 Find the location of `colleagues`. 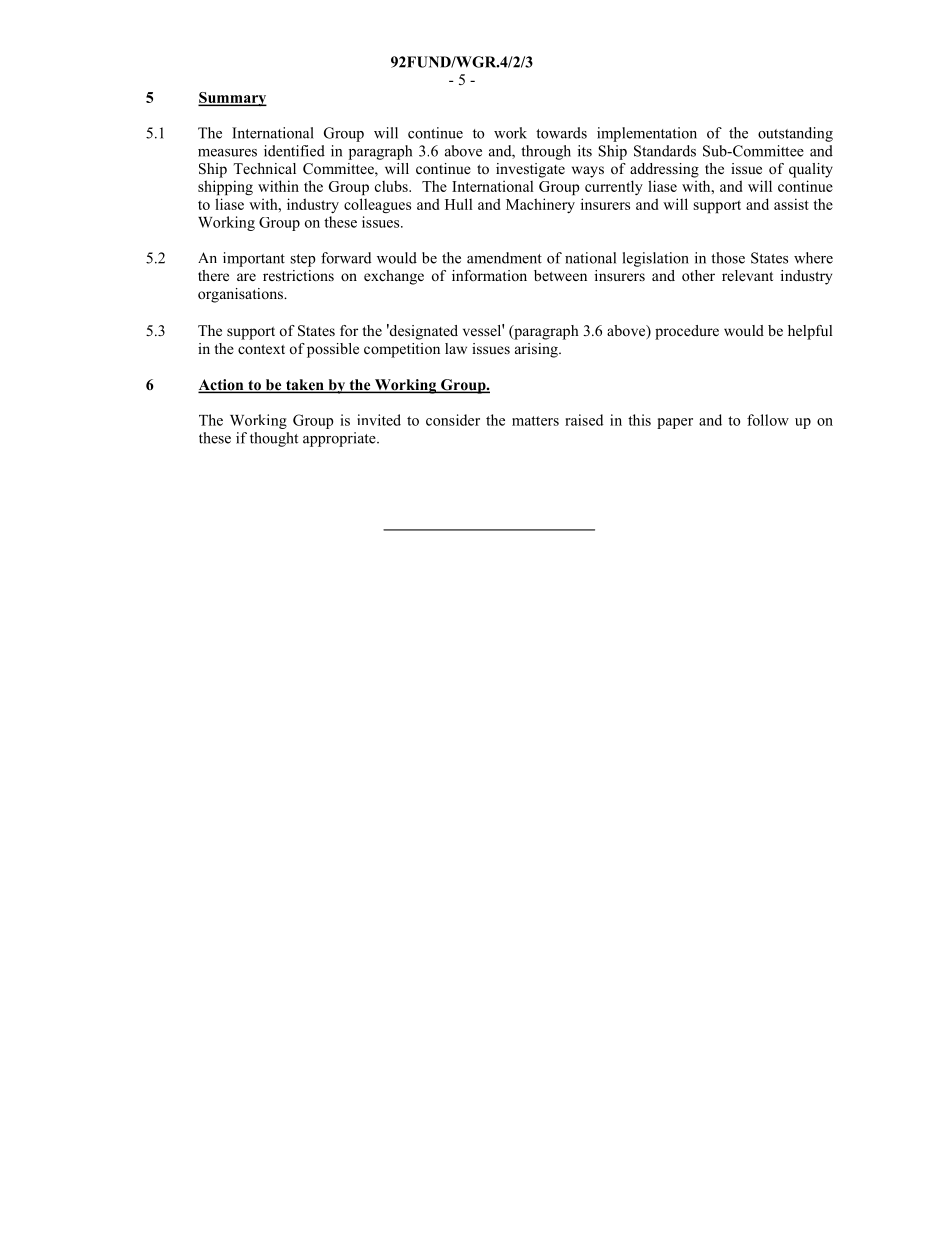

colleagues is located at coordinates (377, 205).
